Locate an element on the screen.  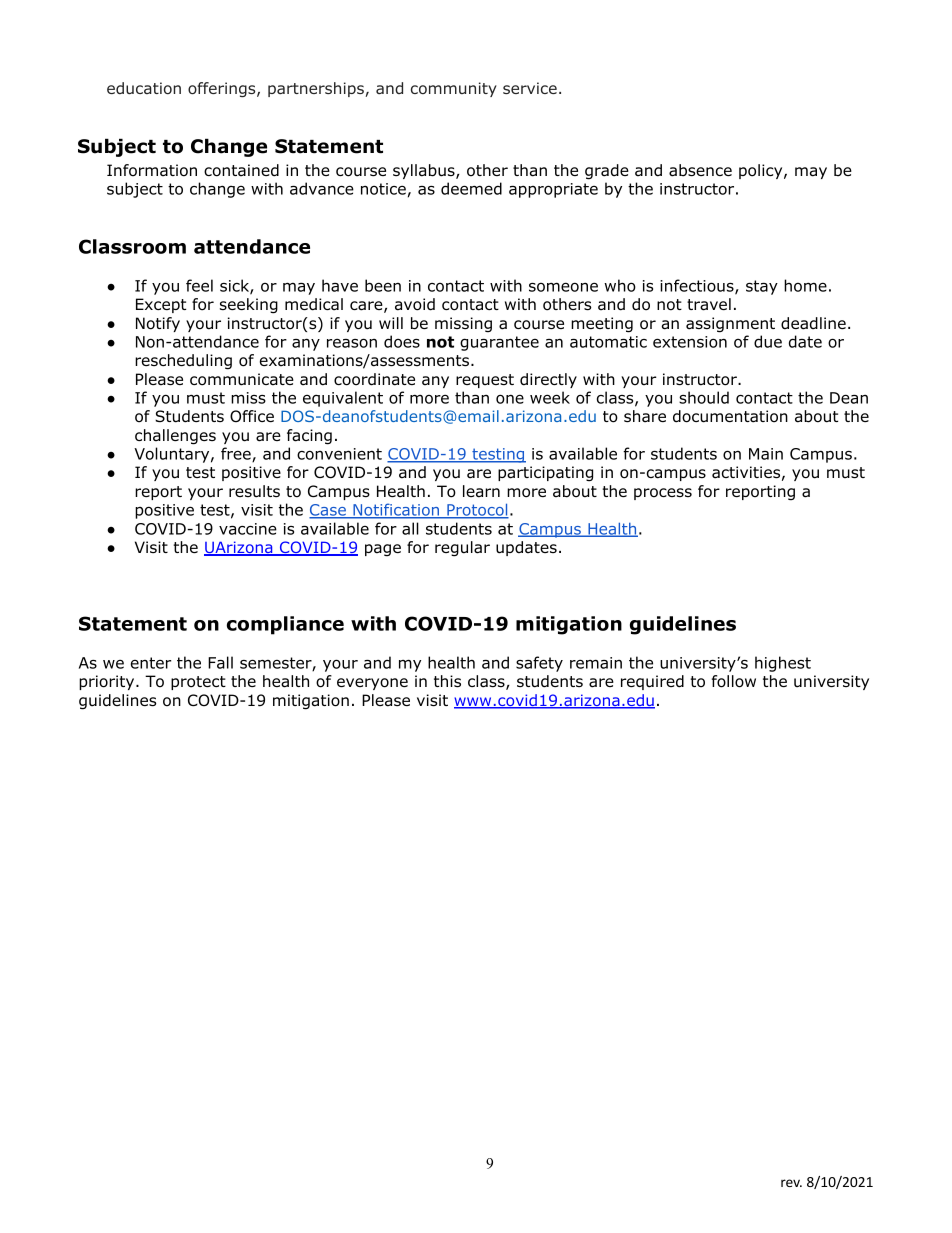
offerings is located at coordinates (223, 89).
